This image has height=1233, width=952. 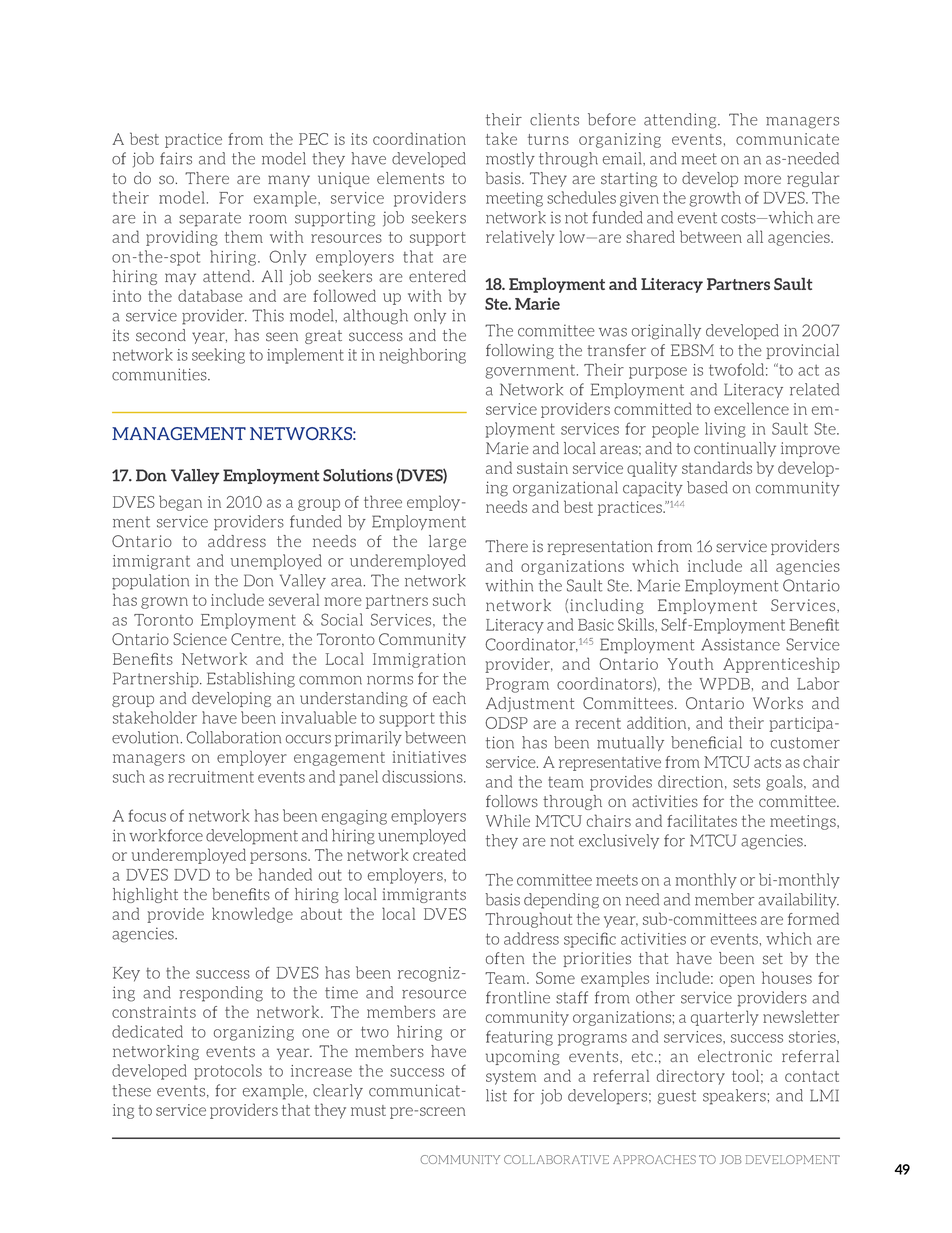 I want to click on speakers, so click(x=734, y=1097).
